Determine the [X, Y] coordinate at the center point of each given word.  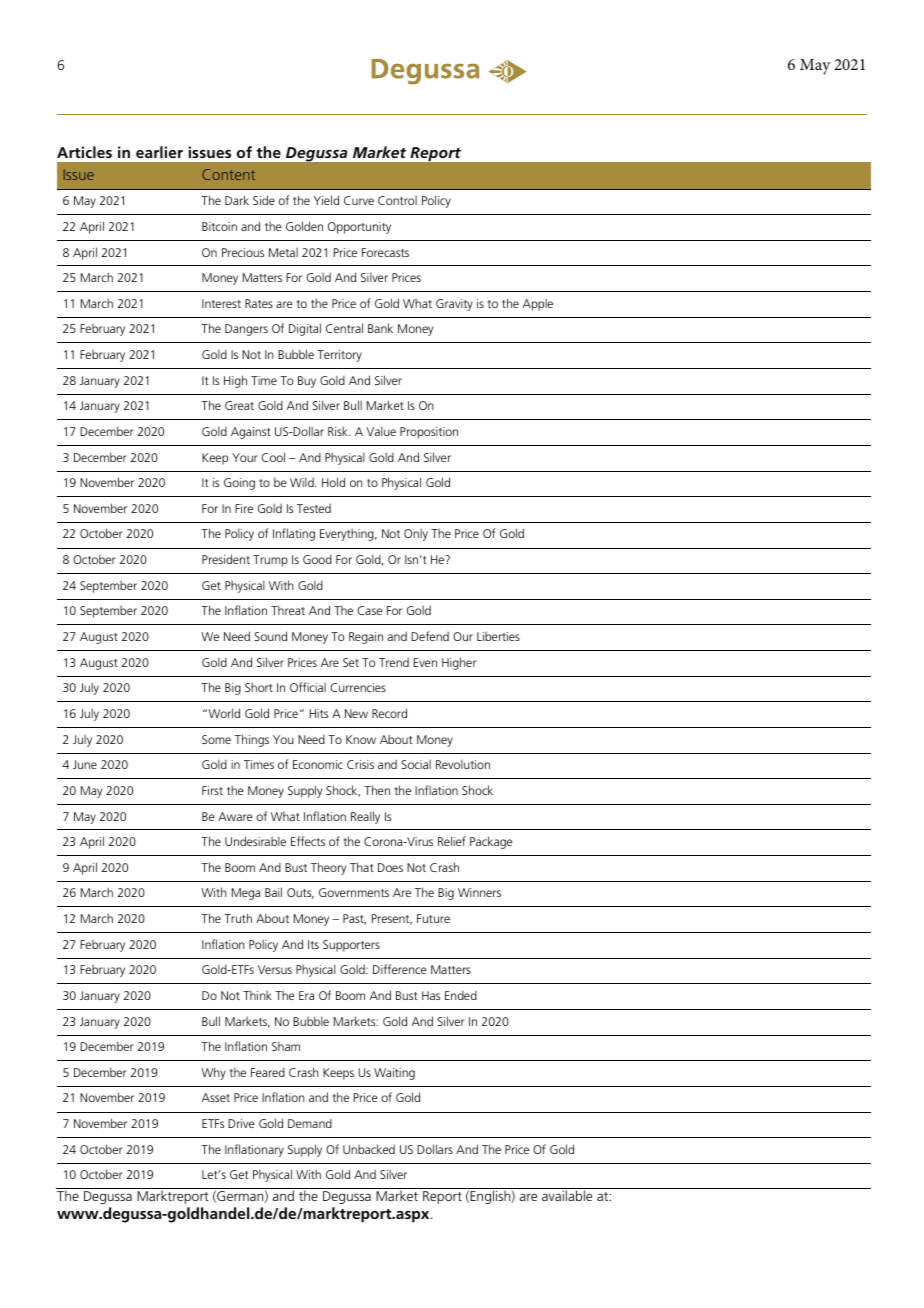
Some [216, 739]
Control [397, 200]
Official [308, 687]
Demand [310, 1123]
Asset [216, 1097]
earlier [159, 152]
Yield [326, 200]
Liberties [498, 636]
